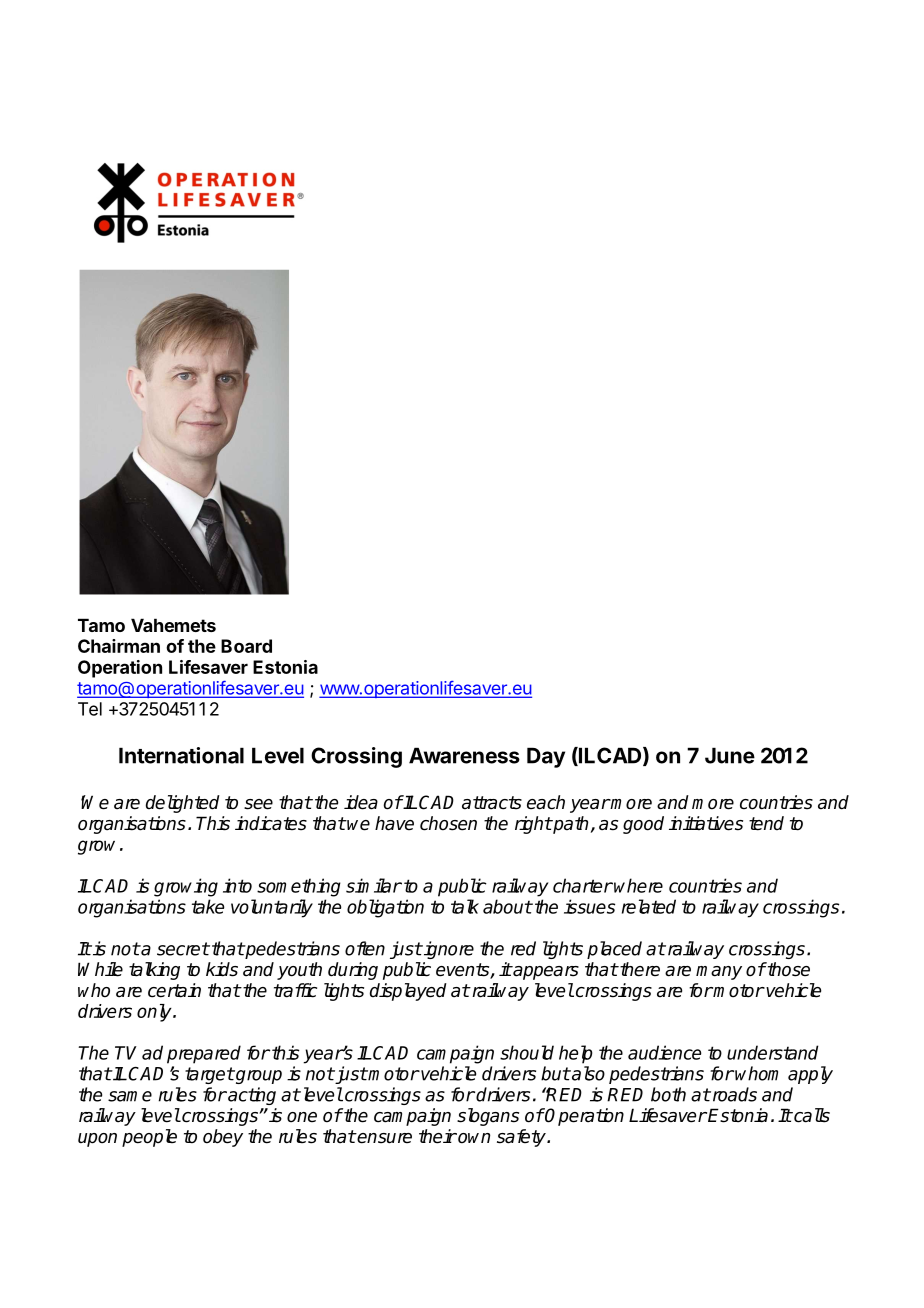 Image resolution: width=924 pixels, height=1308 pixels. Describe the element at coordinates (149, 1138) in the screenshot. I see `people` at that location.
